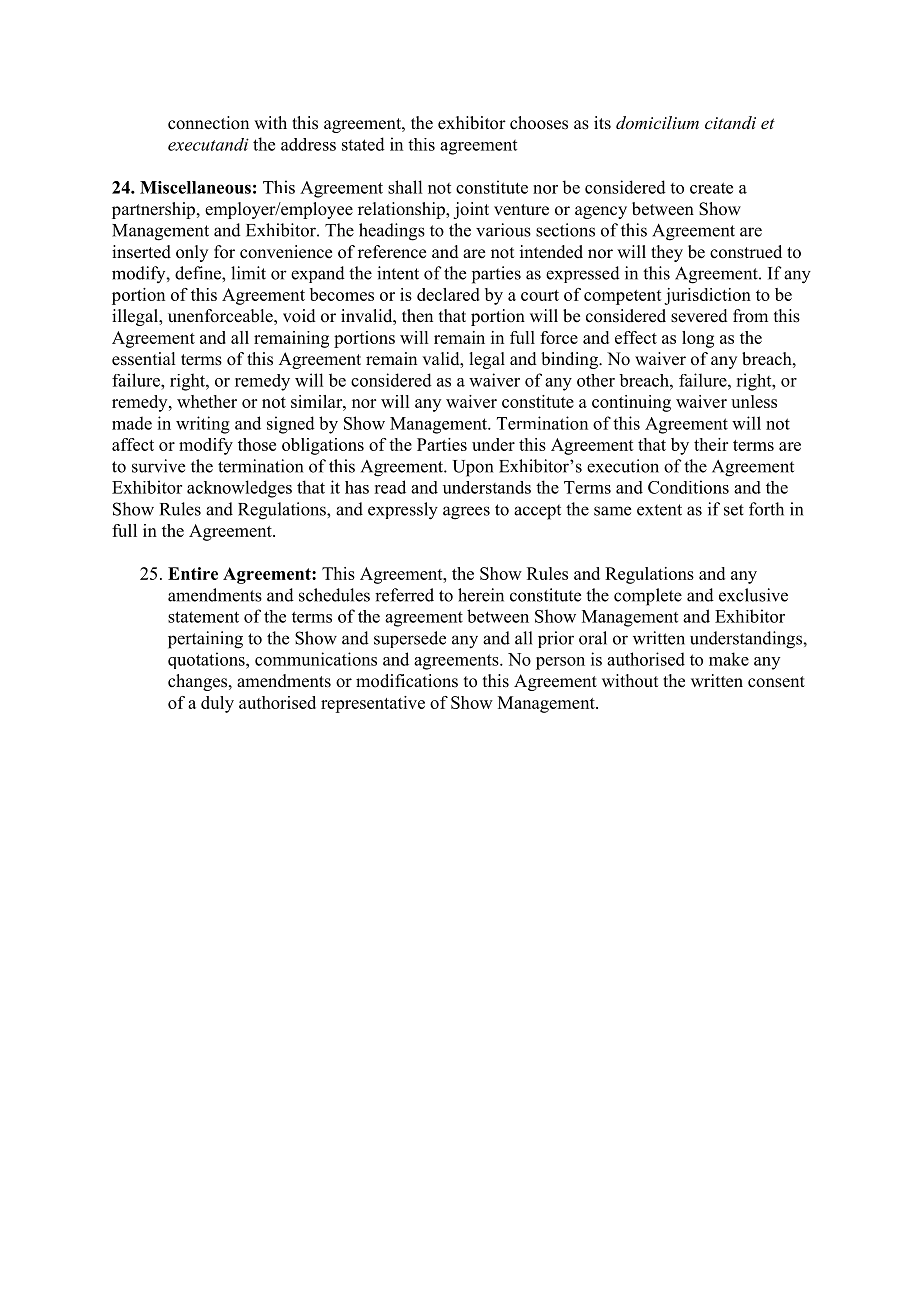  What do you see at coordinates (602, 123) in the image?
I see `its` at bounding box center [602, 123].
